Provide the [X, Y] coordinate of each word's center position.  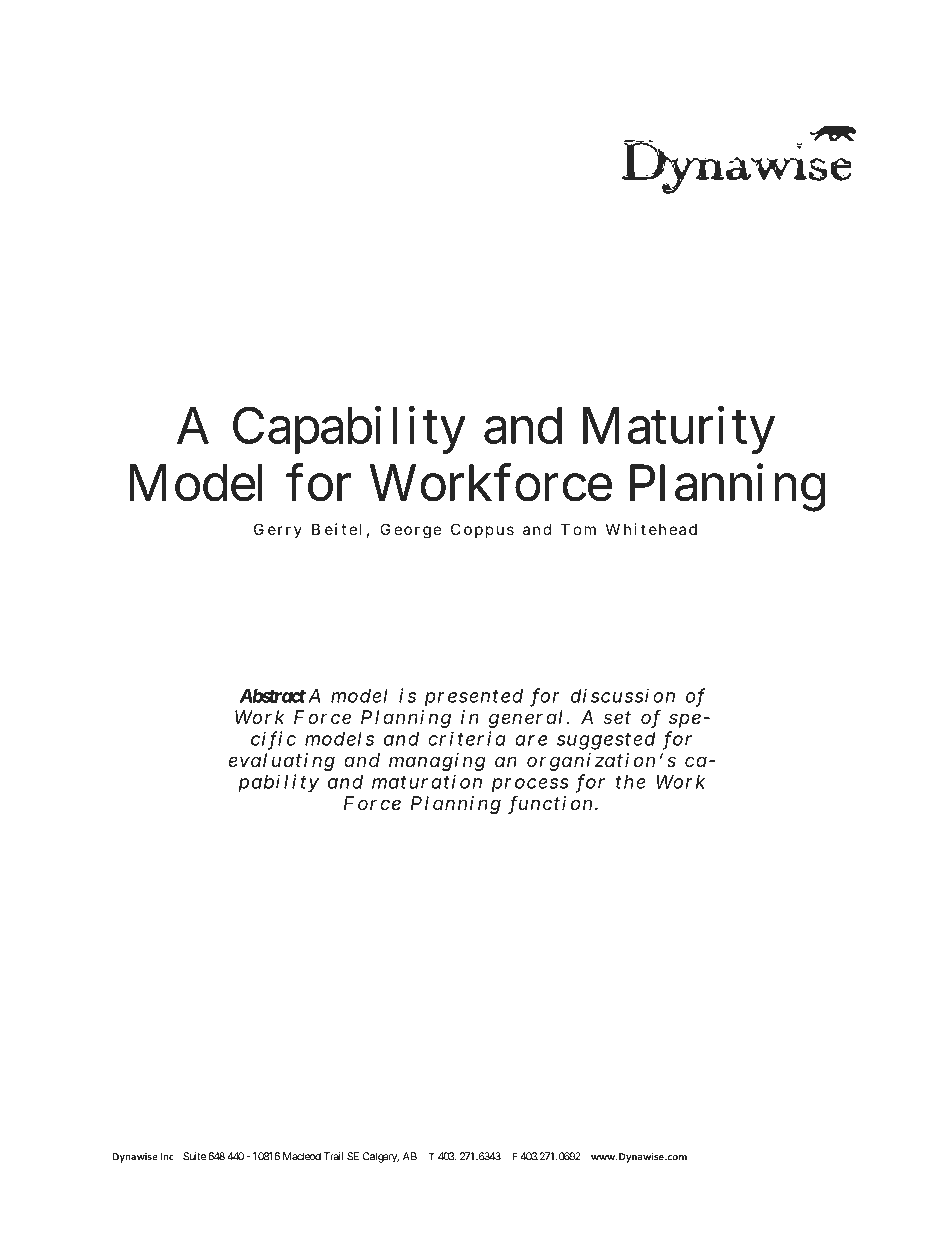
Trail [333, 1156]
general [526, 719]
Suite [194, 1156]
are [531, 740]
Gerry [278, 530]
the [631, 782]
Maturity [679, 430]
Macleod [302, 1156]
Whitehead [651, 529]
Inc [167, 1157]
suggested [606, 741]
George [411, 531]
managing [437, 762]
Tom [578, 529]
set [617, 717]
